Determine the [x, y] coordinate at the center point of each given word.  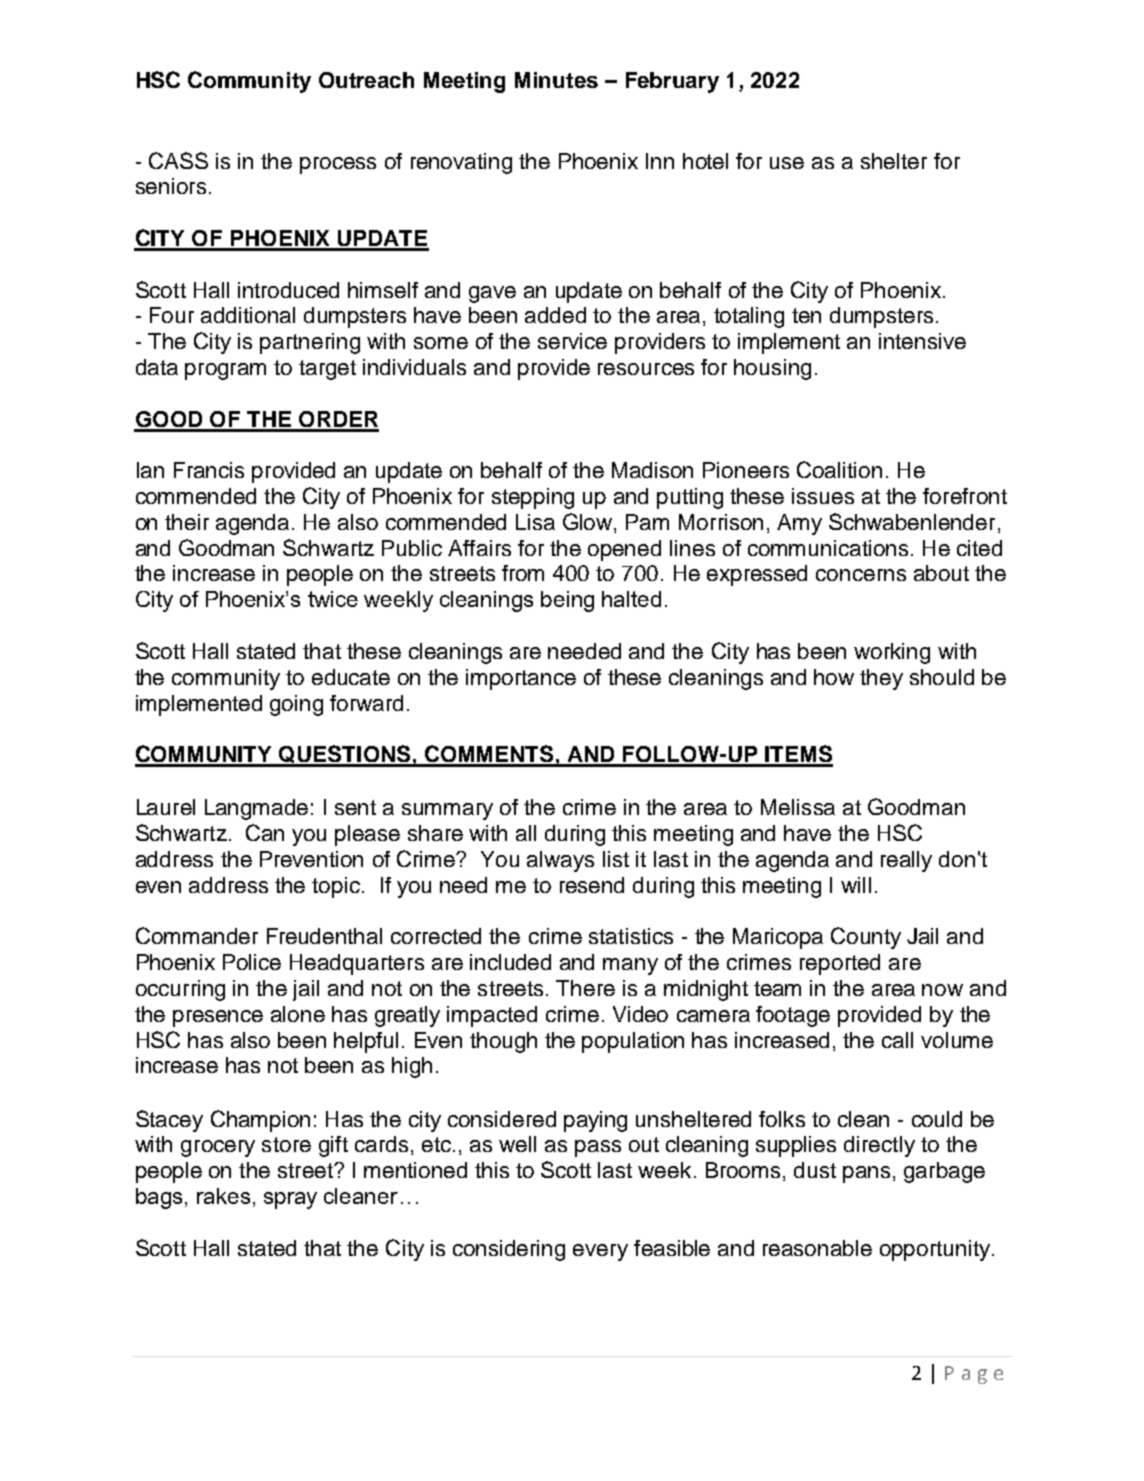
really [906, 861]
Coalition [839, 469]
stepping [533, 498]
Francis [209, 470]
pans [866, 1174]
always [560, 861]
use [787, 163]
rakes [223, 1196]
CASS [178, 160]
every [600, 1252]
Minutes [556, 80]
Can [265, 832]
